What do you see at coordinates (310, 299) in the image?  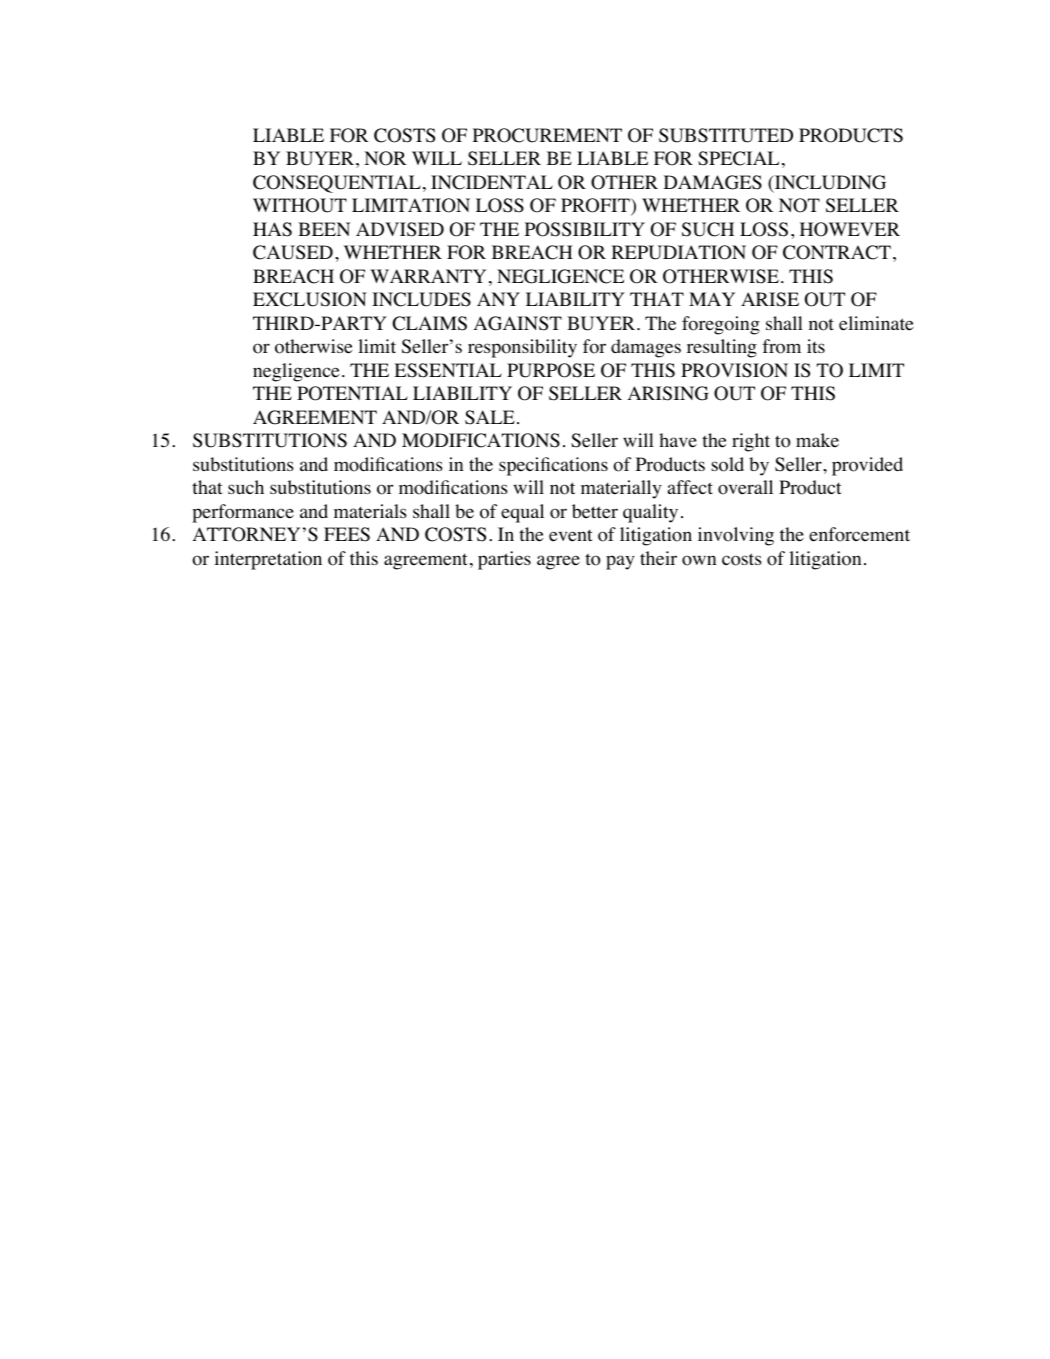 I see `EXCLUSION` at bounding box center [310, 299].
